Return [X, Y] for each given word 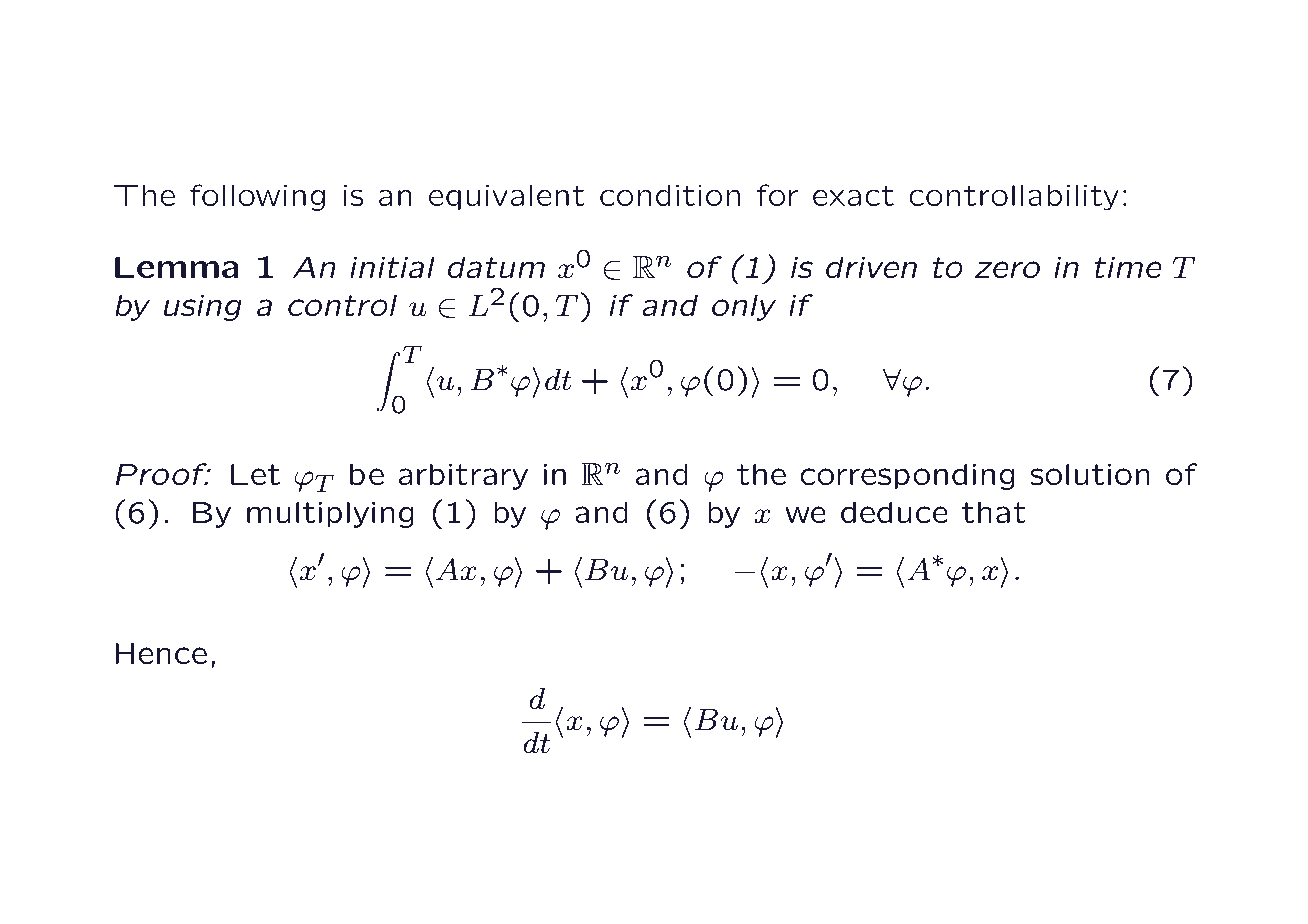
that [994, 512]
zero [1007, 270]
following [257, 197]
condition [670, 195]
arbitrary [463, 476]
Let [255, 475]
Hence [161, 654]
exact [853, 196]
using [203, 307]
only [744, 307]
